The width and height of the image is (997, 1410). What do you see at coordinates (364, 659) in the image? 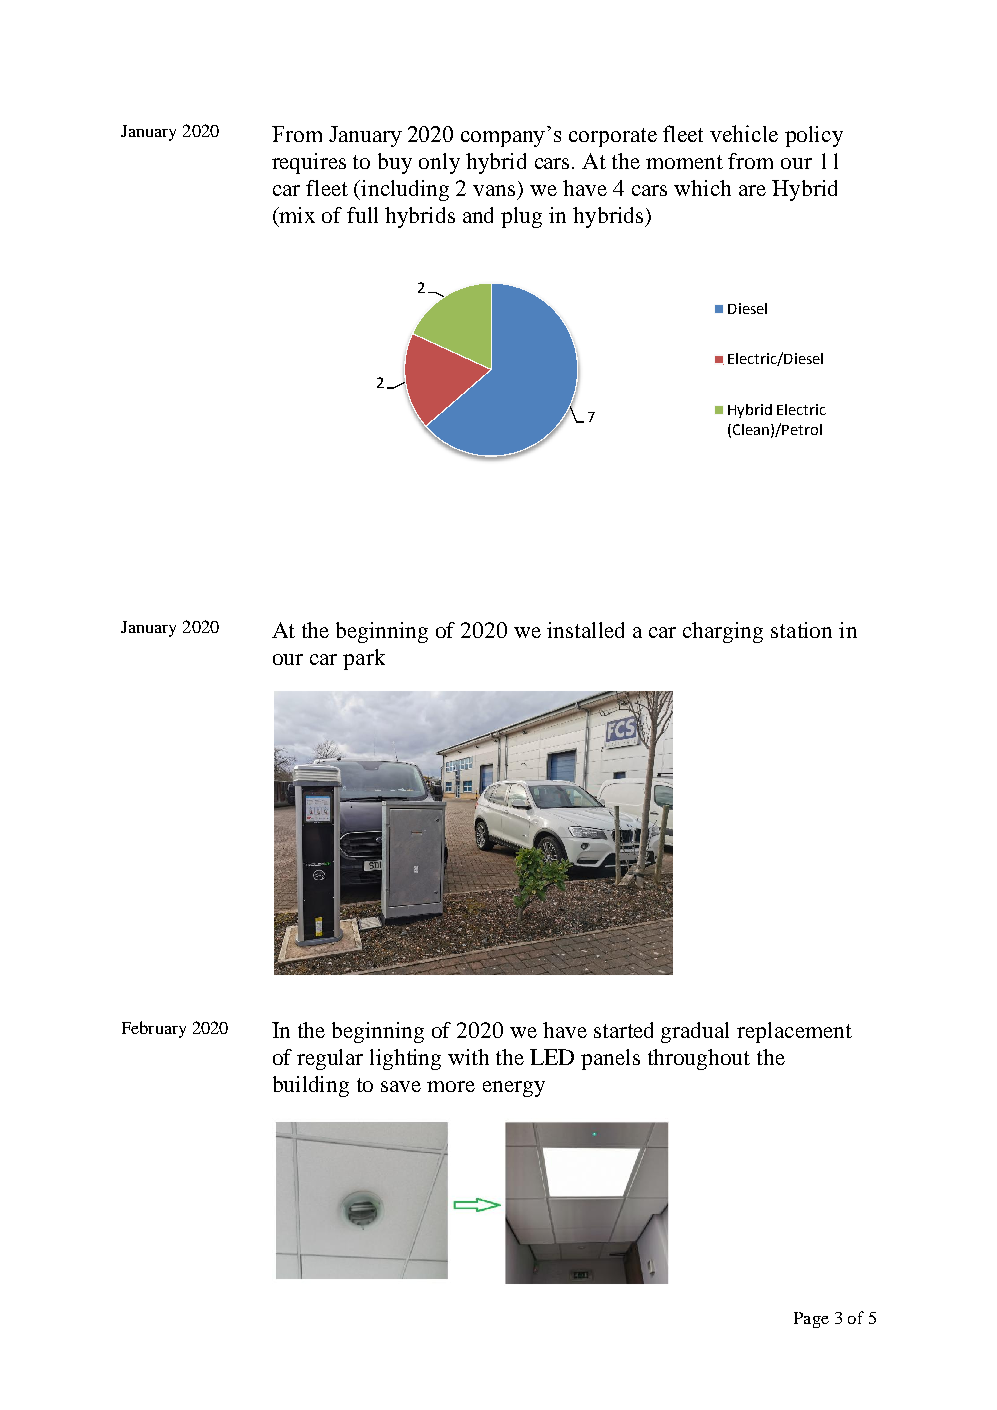
I see `park` at bounding box center [364, 659].
